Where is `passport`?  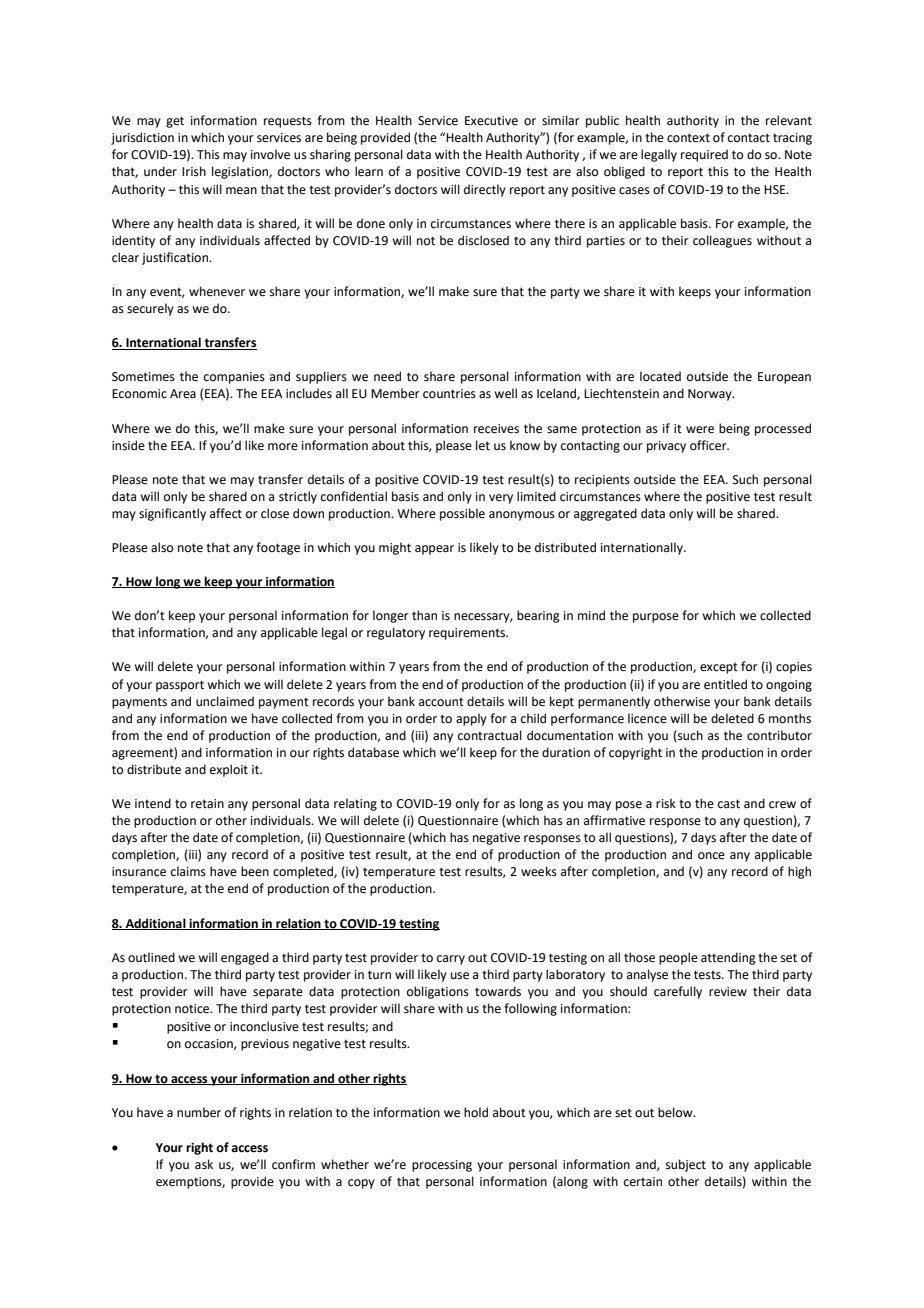 passport is located at coordinates (180, 686).
